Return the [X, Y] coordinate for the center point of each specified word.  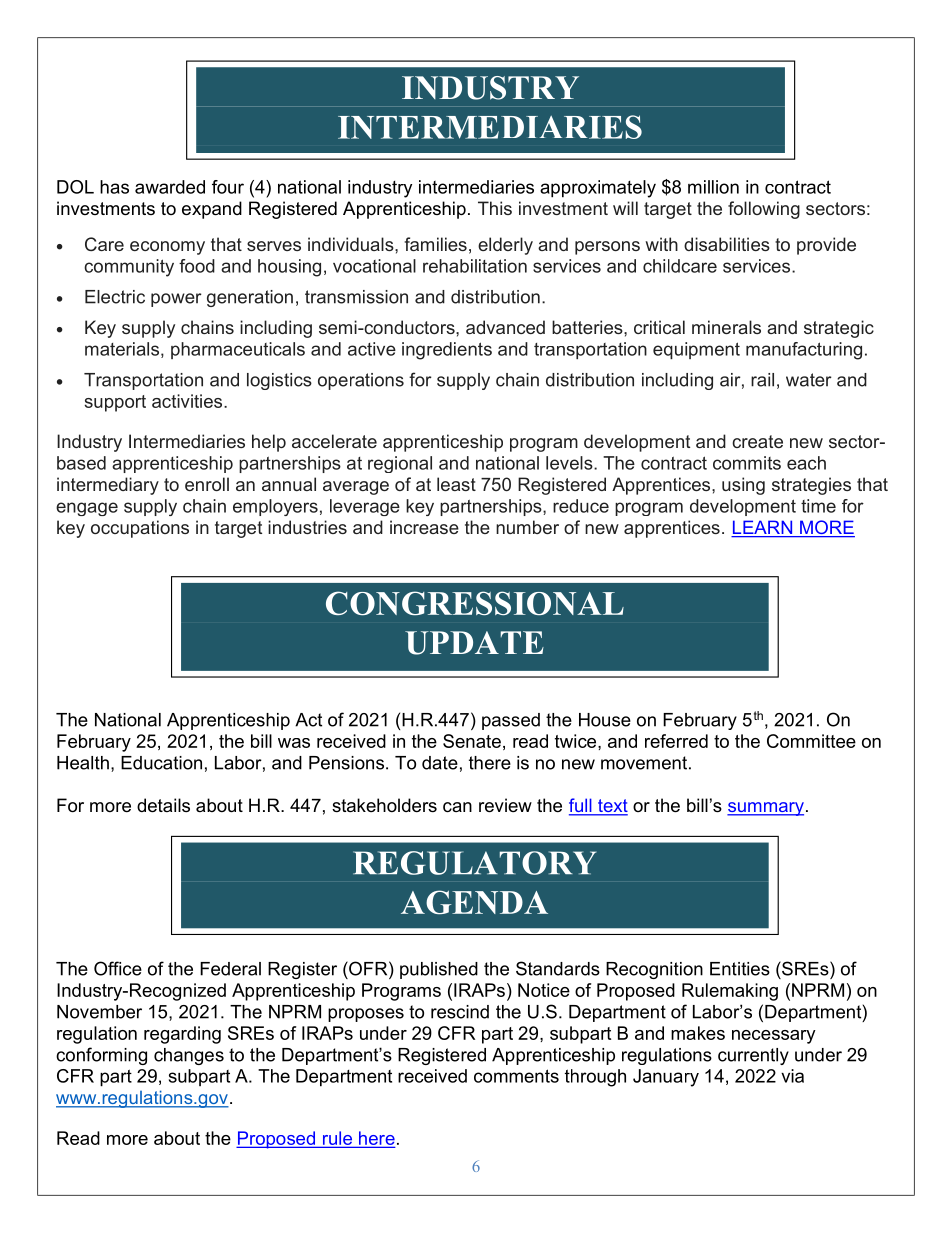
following [764, 210]
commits [747, 463]
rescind [460, 1012]
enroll [207, 484]
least [456, 484]
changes [189, 1056]
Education [161, 763]
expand [212, 210]
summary [765, 809]
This [495, 208]
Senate [472, 741]
